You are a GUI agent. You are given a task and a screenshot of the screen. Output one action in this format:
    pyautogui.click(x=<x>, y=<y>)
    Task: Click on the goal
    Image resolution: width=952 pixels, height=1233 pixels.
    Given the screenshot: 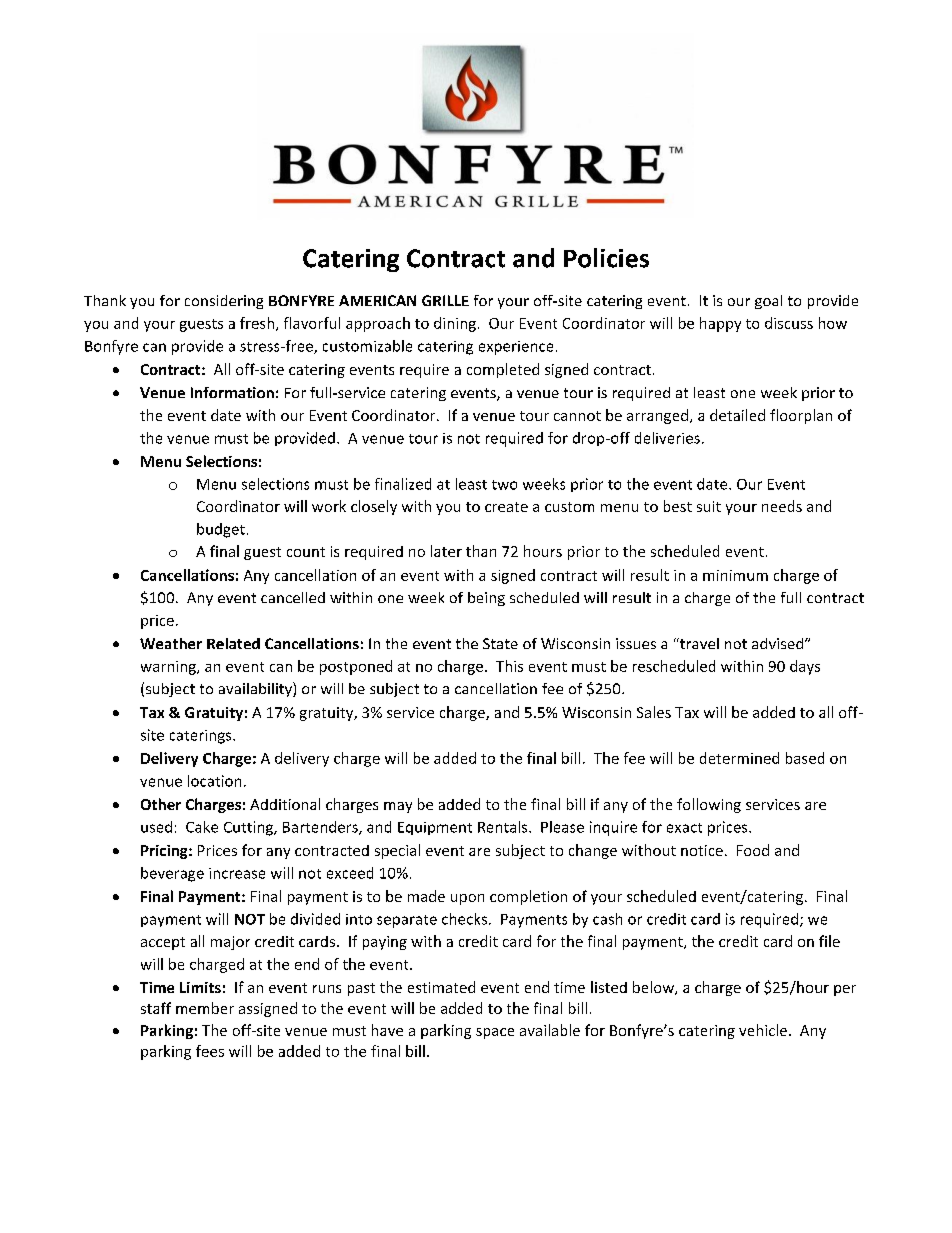 What is the action you would take?
    pyautogui.click(x=768, y=302)
